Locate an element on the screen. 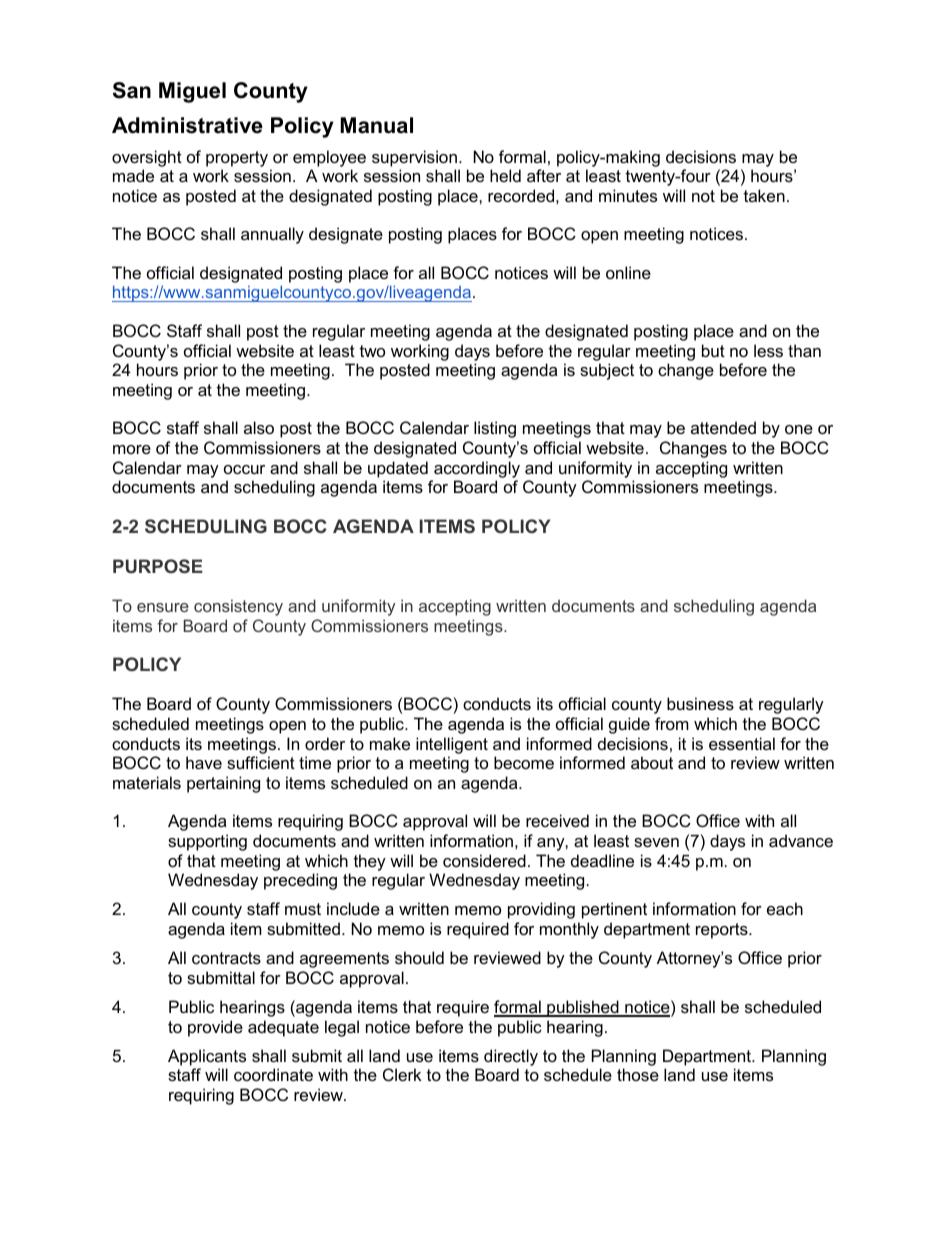 Image resolution: width=952 pixels, height=1233 pixels. business is located at coordinates (700, 703).
